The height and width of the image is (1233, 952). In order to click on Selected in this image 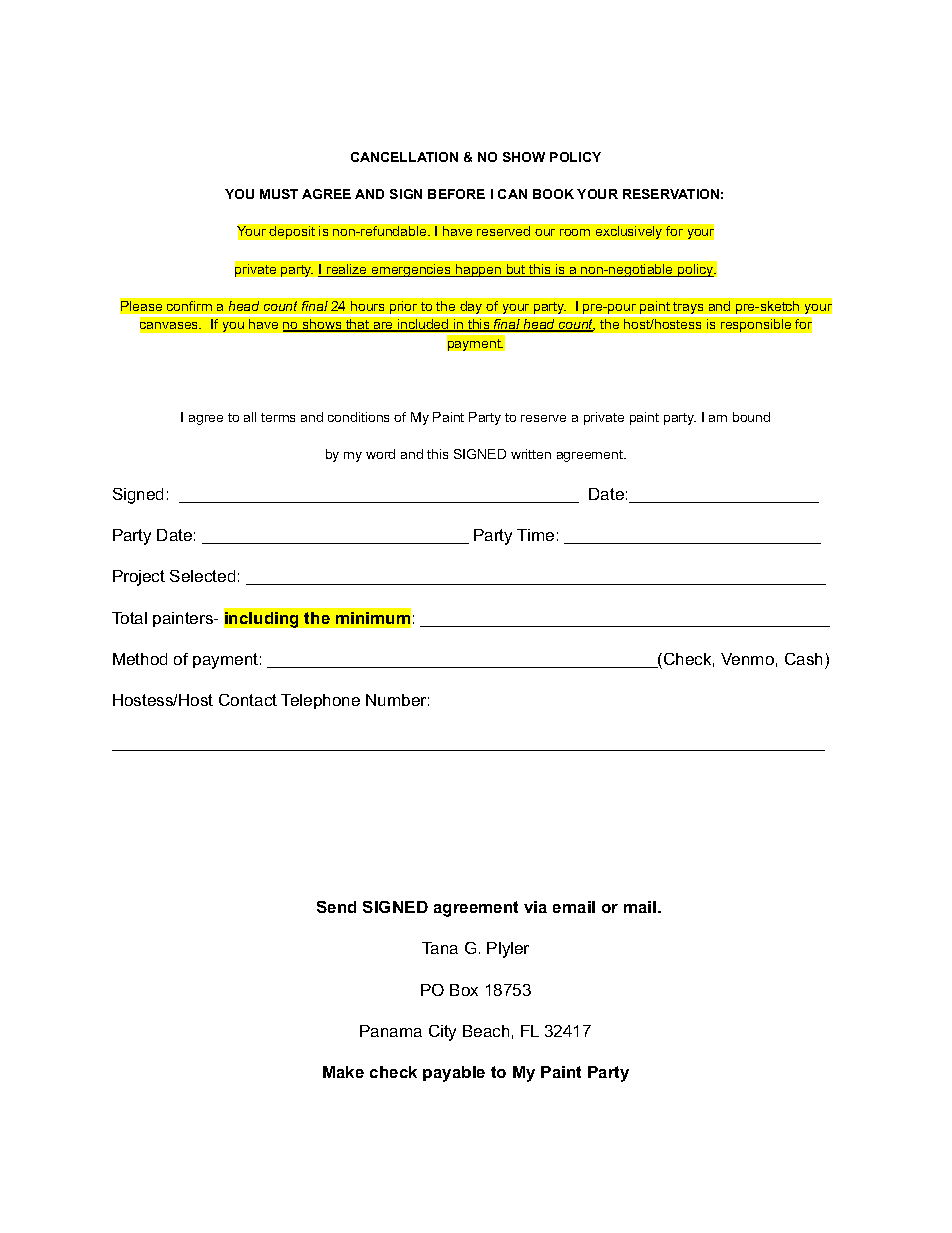, I will do `click(202, 576)`.
